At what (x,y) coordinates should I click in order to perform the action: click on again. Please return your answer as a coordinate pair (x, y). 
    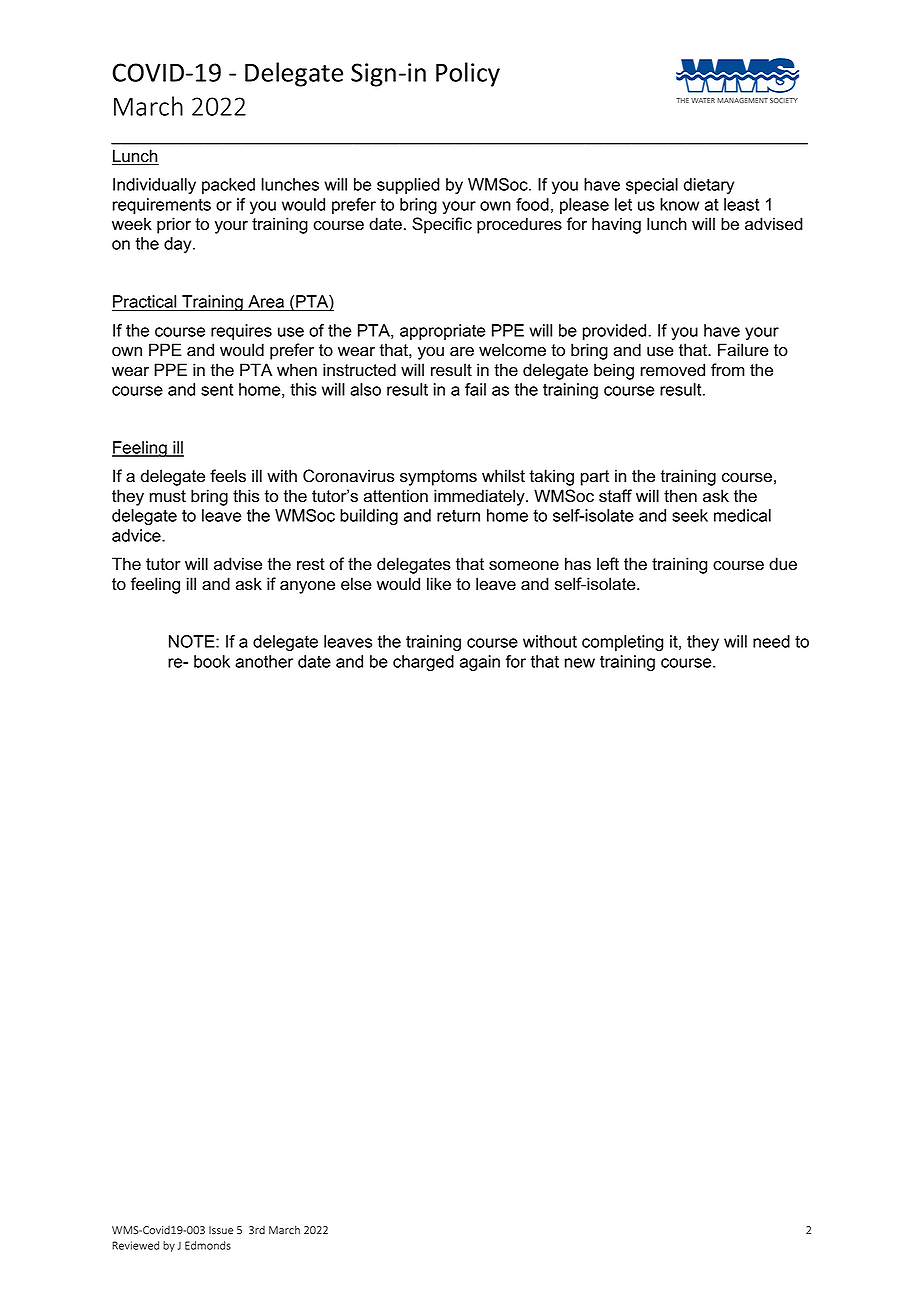
    Looking at the image, I should click on (480, 663).
